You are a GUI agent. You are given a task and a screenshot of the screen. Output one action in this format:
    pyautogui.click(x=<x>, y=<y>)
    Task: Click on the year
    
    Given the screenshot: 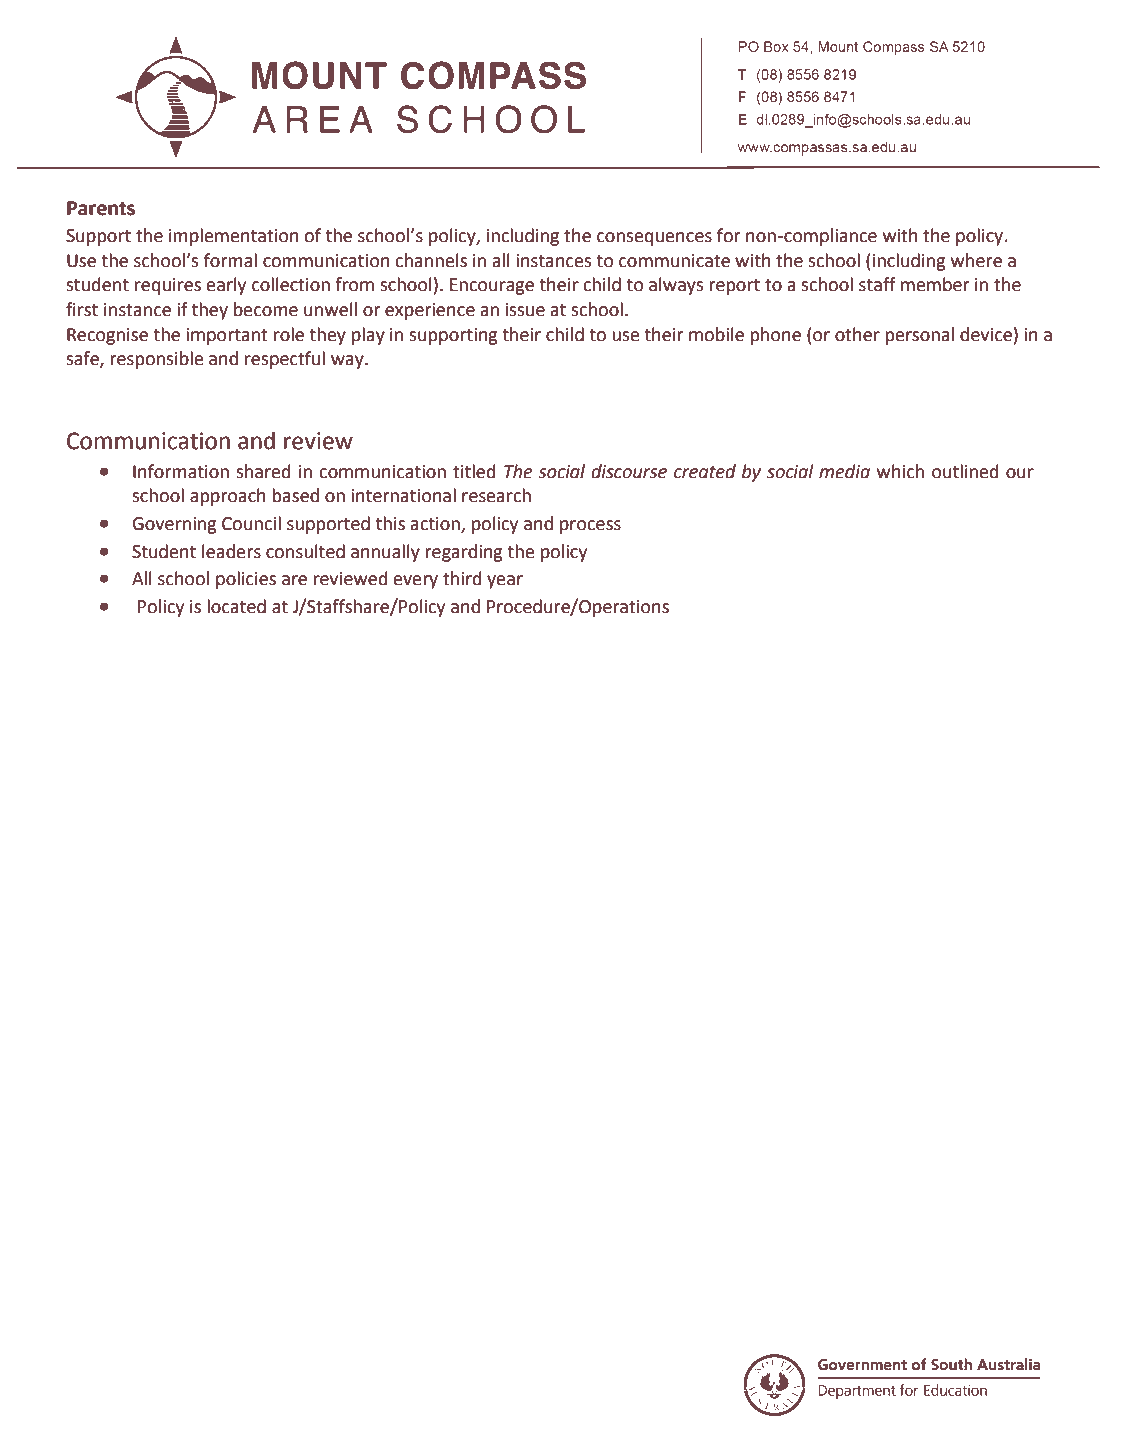 What is the action you would take?
    pyautogui.click(x=505, y=582)
